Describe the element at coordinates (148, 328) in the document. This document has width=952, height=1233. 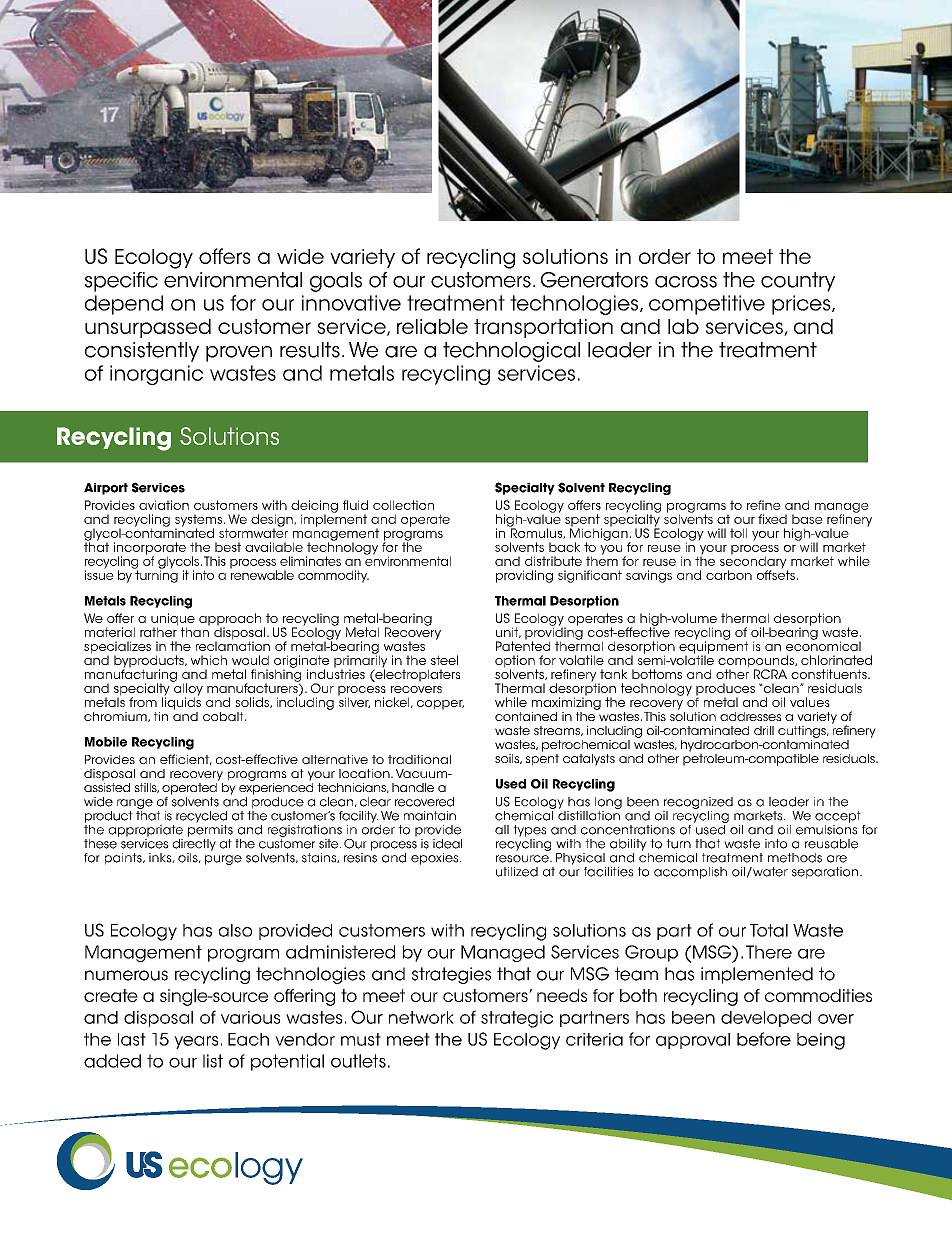
I see `unsurpassed` at that location.
